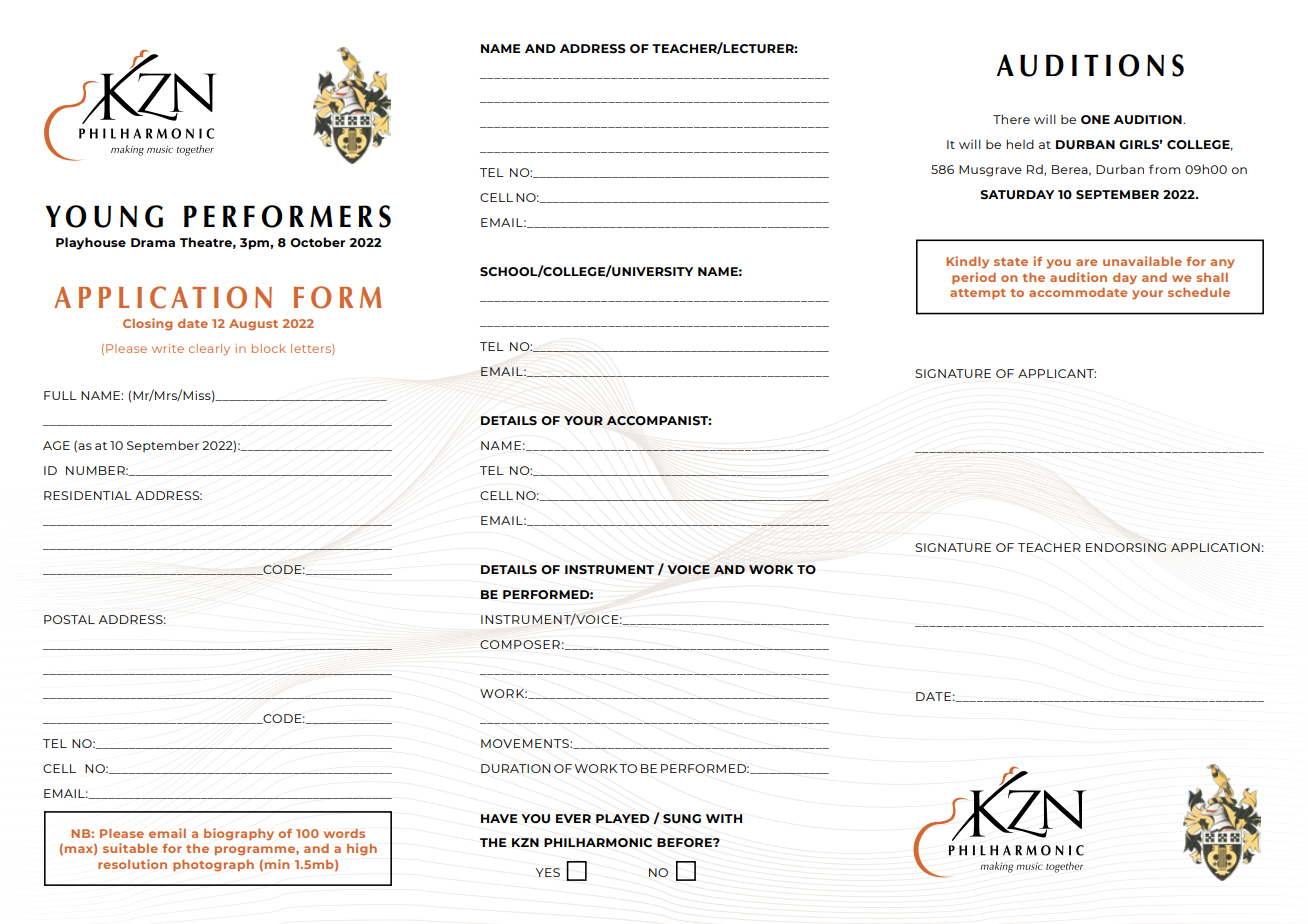  Describe the element at coordinates (724, 818) in the image. I see `WITH` at that location.
